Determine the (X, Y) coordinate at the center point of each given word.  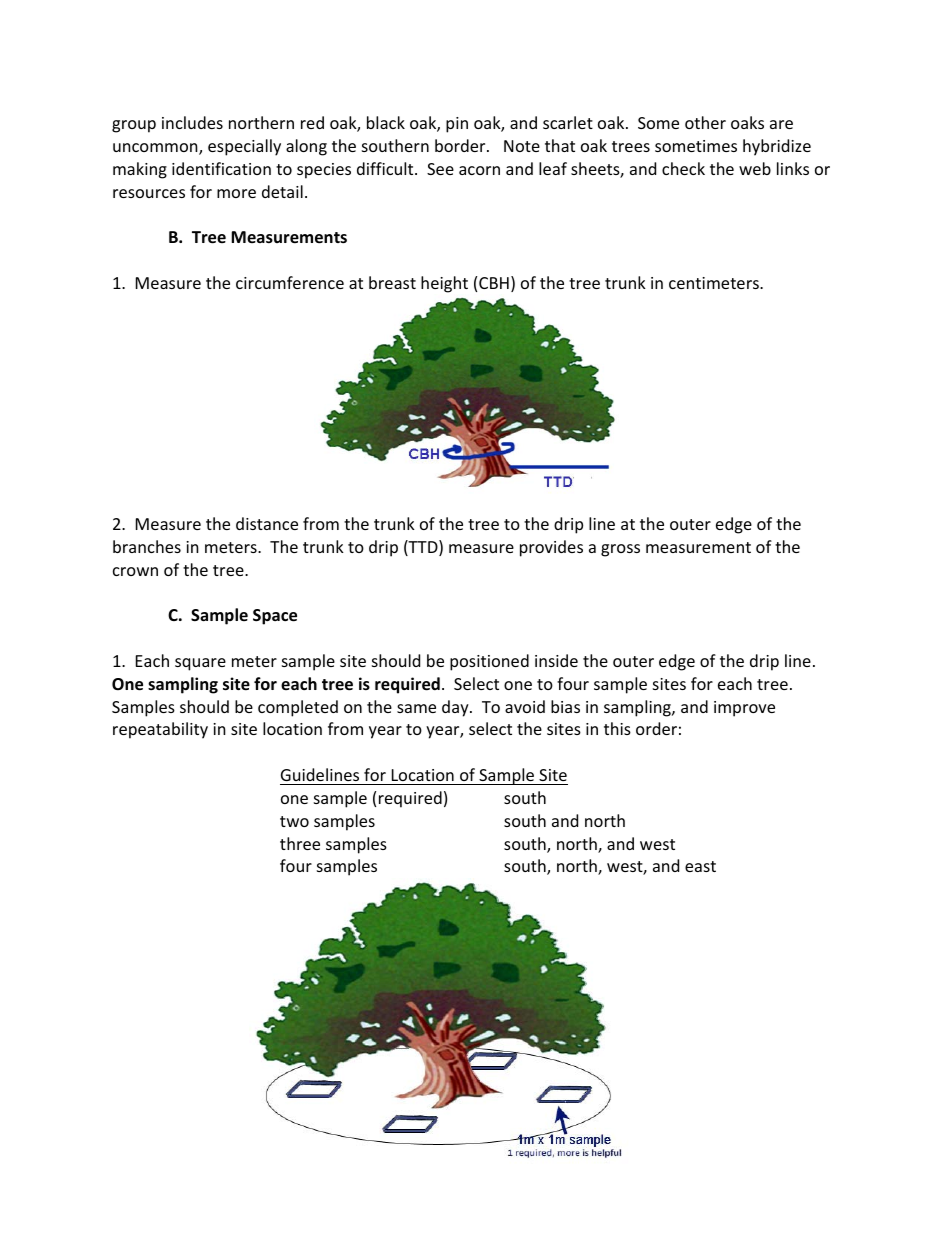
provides (551, 548)
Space (275, 617)
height (444, 284)
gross (620, 550)
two (294, 821)
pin (457, 125)
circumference (290, 282)
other (705, 122)
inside (556, 660)
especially (244, 147)
